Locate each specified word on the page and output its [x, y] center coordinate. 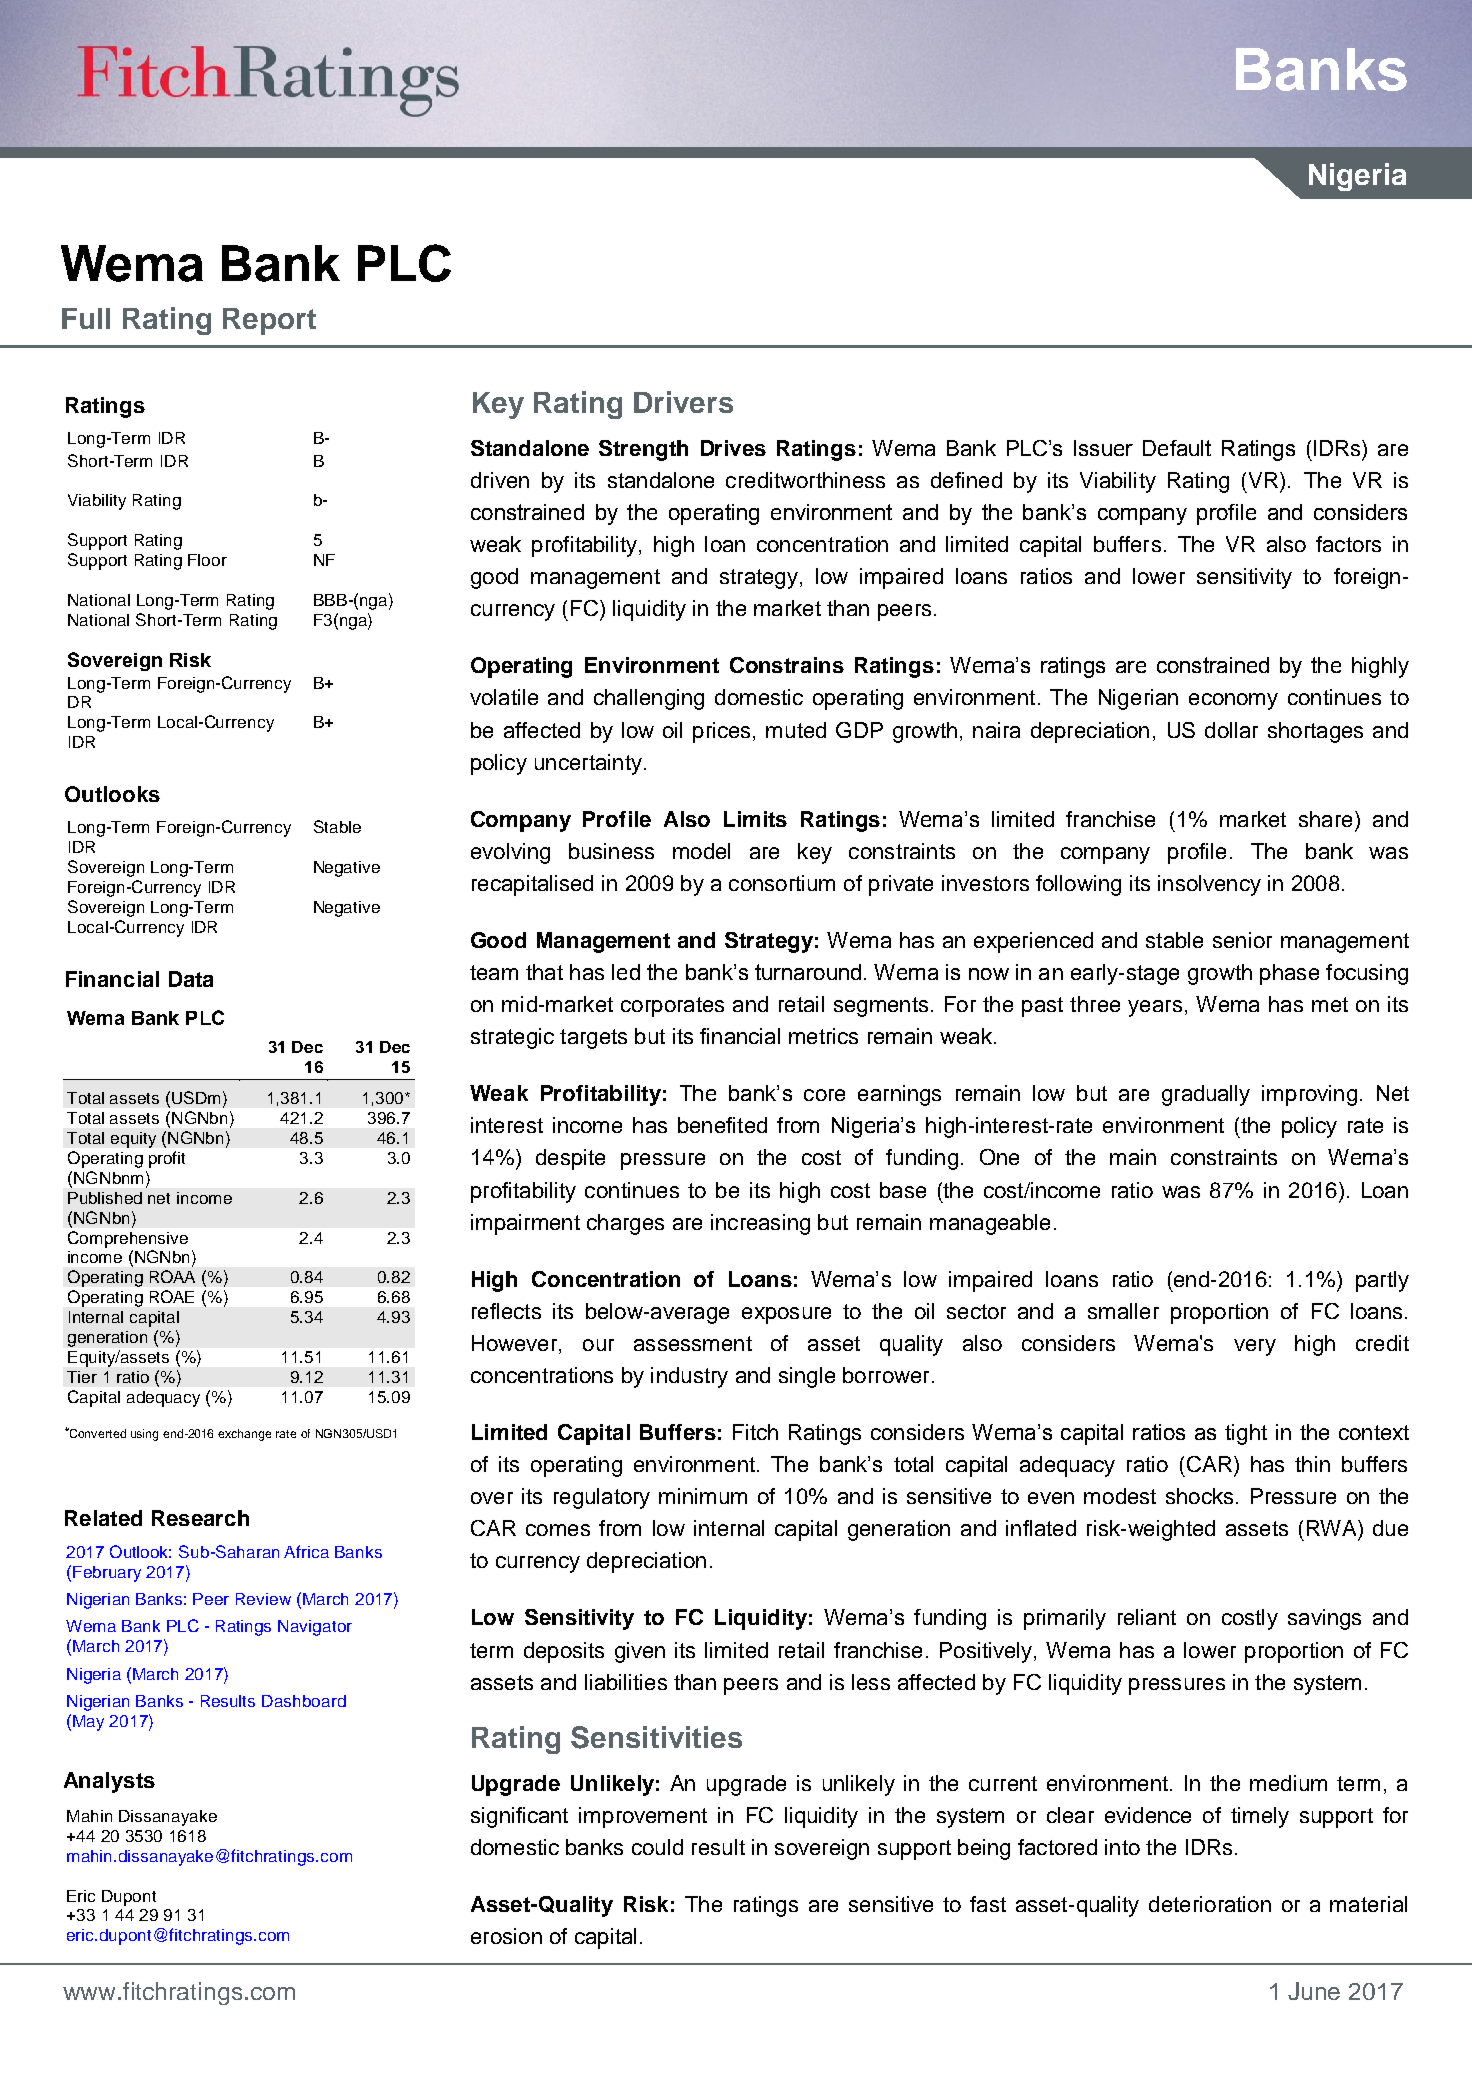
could [657, 1847]
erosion [506, 1936]
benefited [722, 1125]
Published [105, 1198]
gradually [1206, 1095]
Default [1177, 448]
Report [269, 321]
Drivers [683, 402]
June [1314, 1991]
